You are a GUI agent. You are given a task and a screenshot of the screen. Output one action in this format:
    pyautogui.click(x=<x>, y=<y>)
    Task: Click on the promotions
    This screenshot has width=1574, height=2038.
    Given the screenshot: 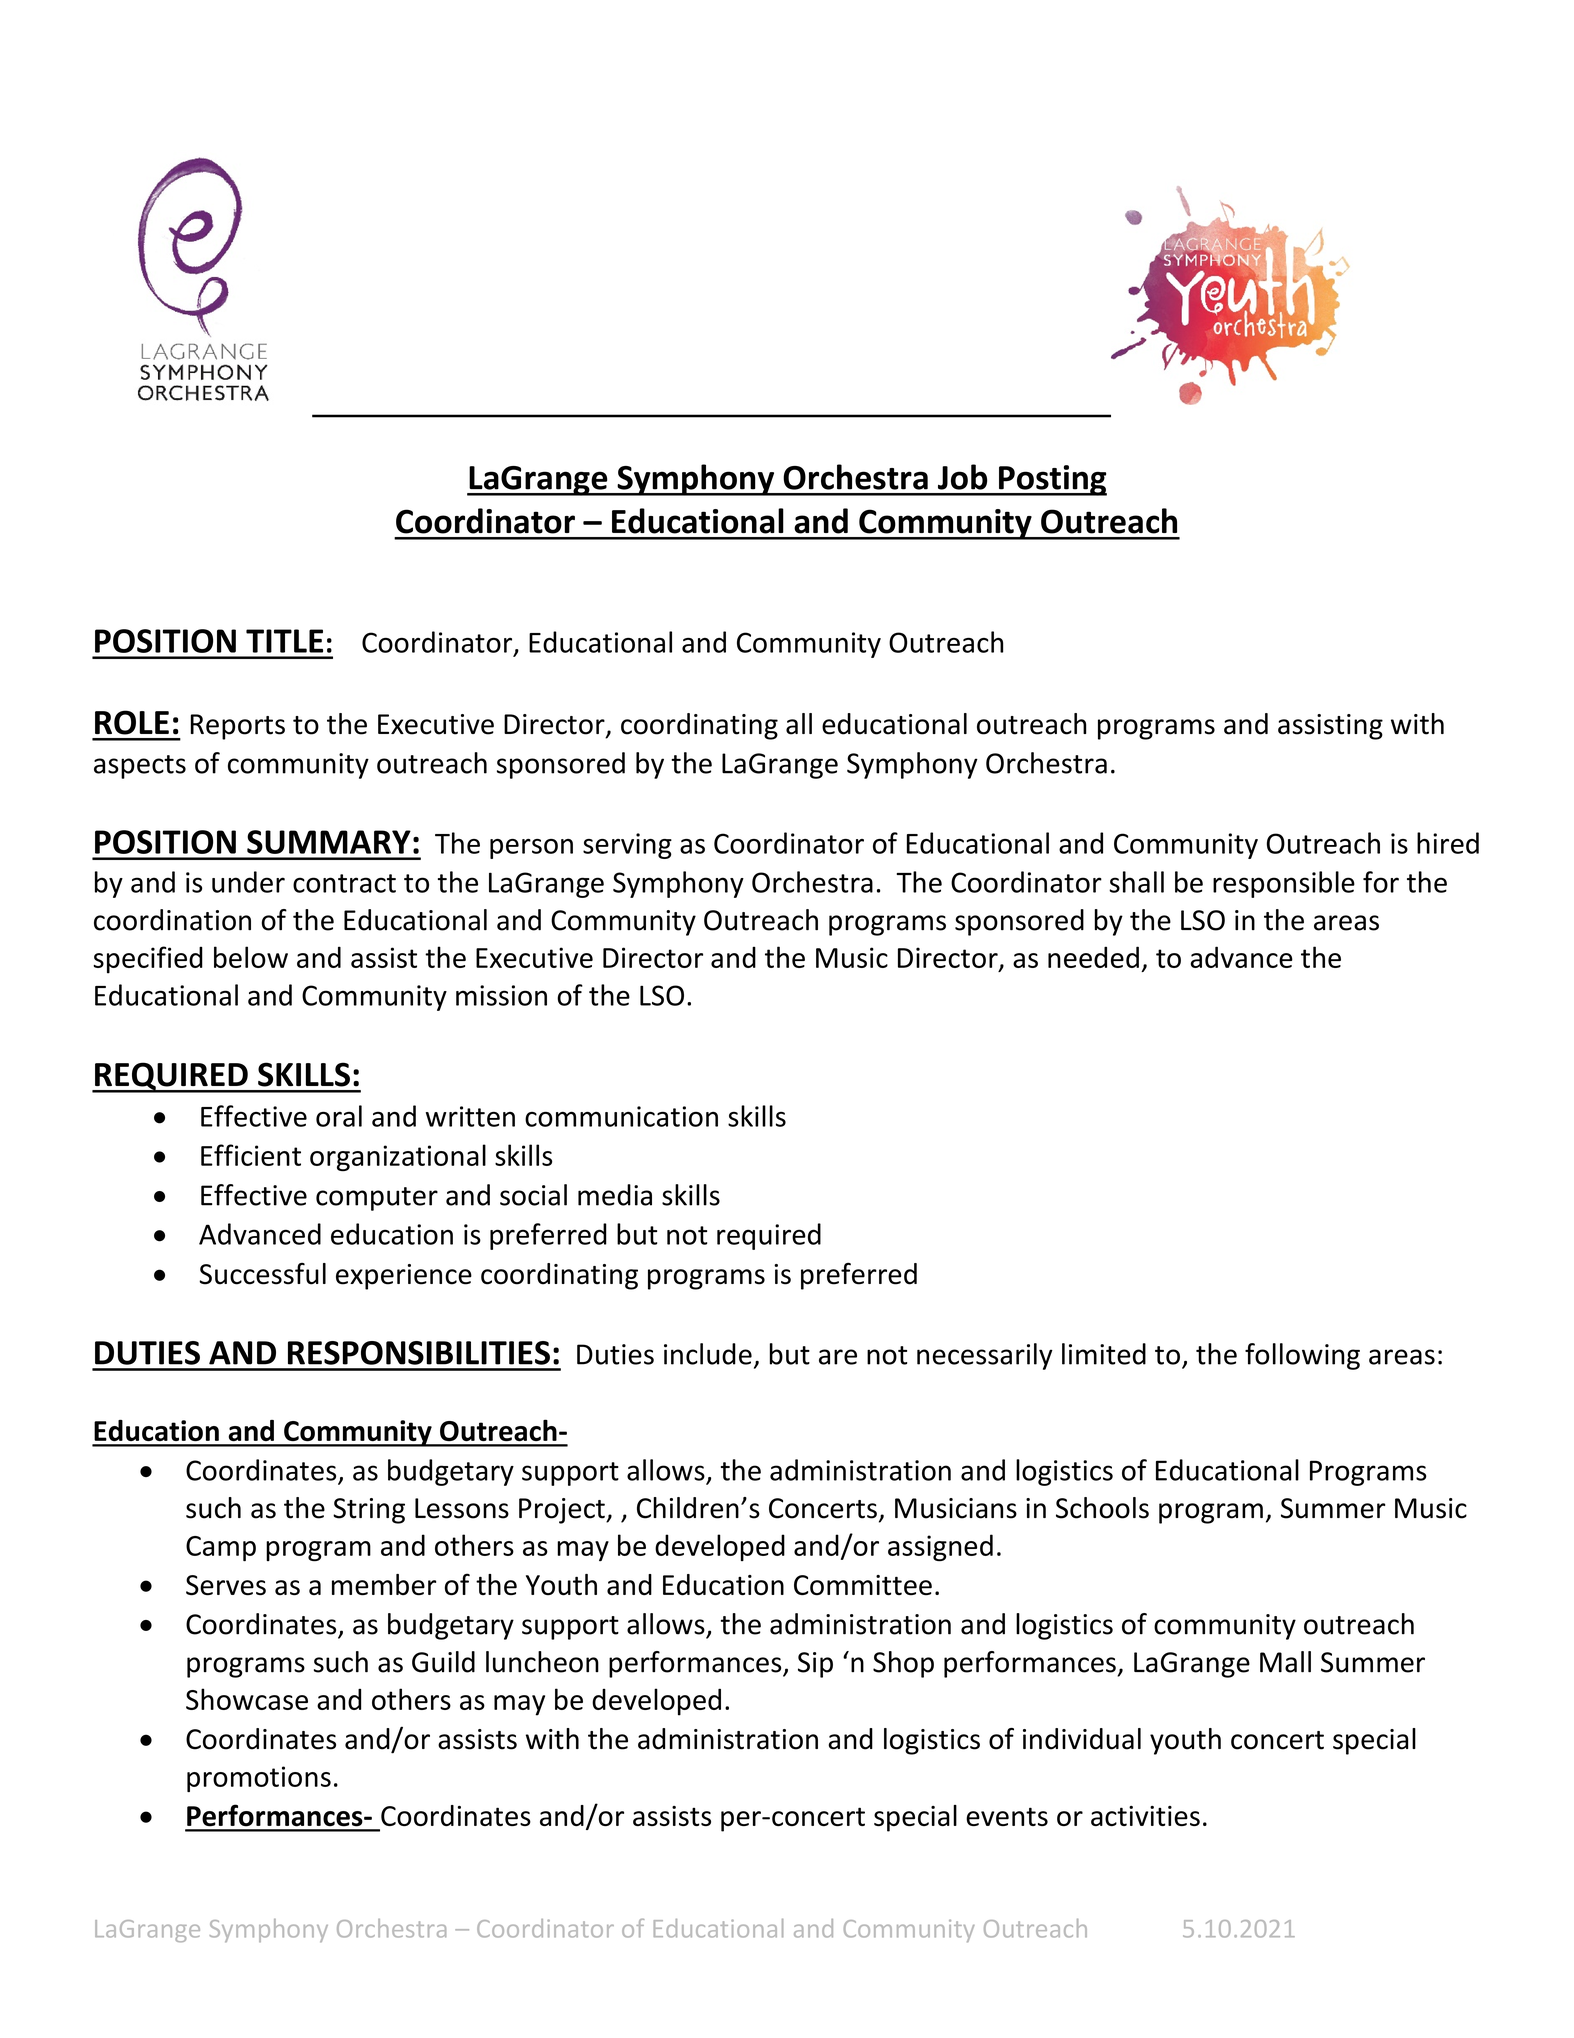 What is the action you would take?
    pyautogui.click(x=259, y=1779)
